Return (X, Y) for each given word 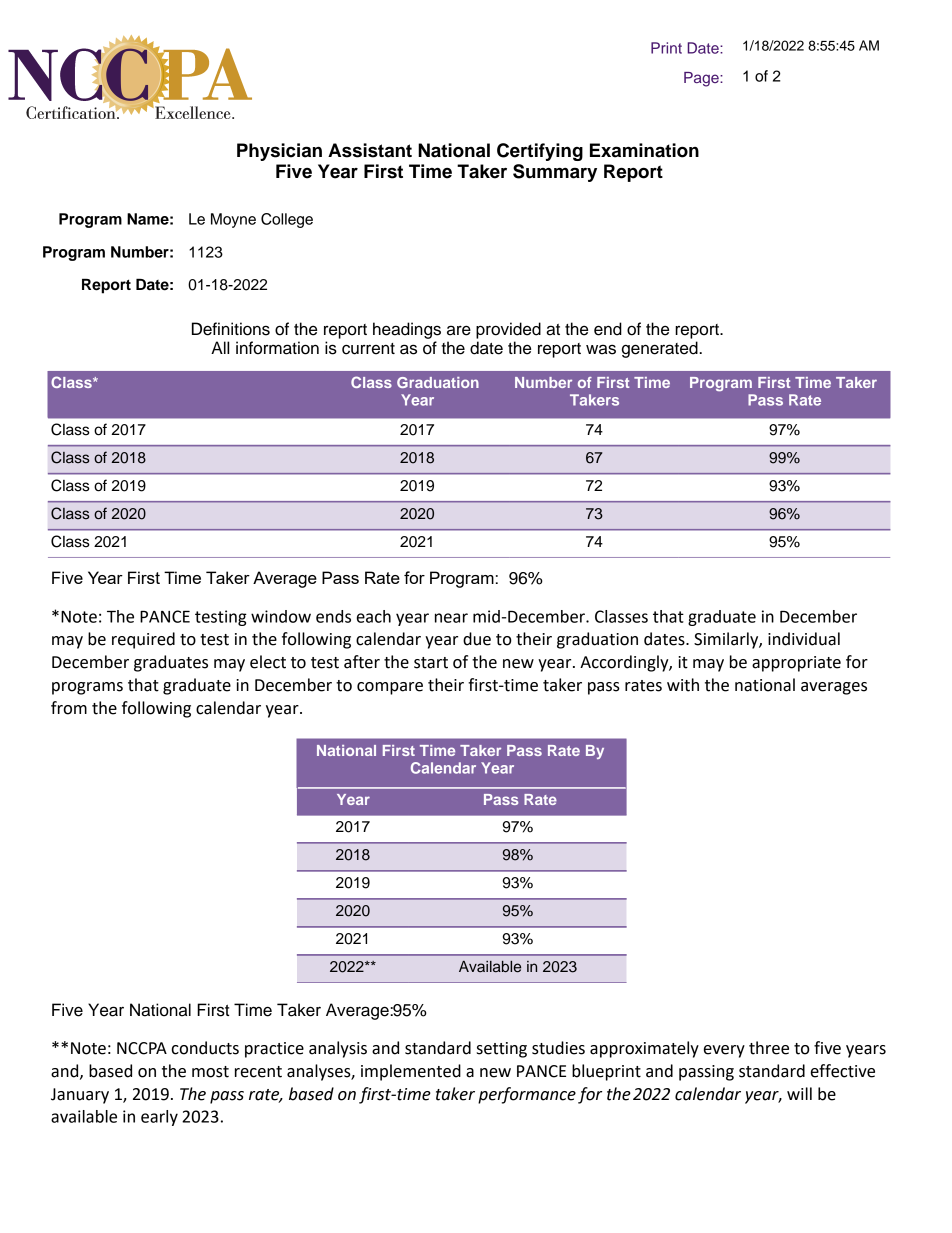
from (69, 708)
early (159, 1118)
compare (390, 688)
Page (702, 79)
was (601, 349)
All (220, 347)
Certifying (540, 152)
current (368, 349)
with (683, 685)
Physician (279, 152)
